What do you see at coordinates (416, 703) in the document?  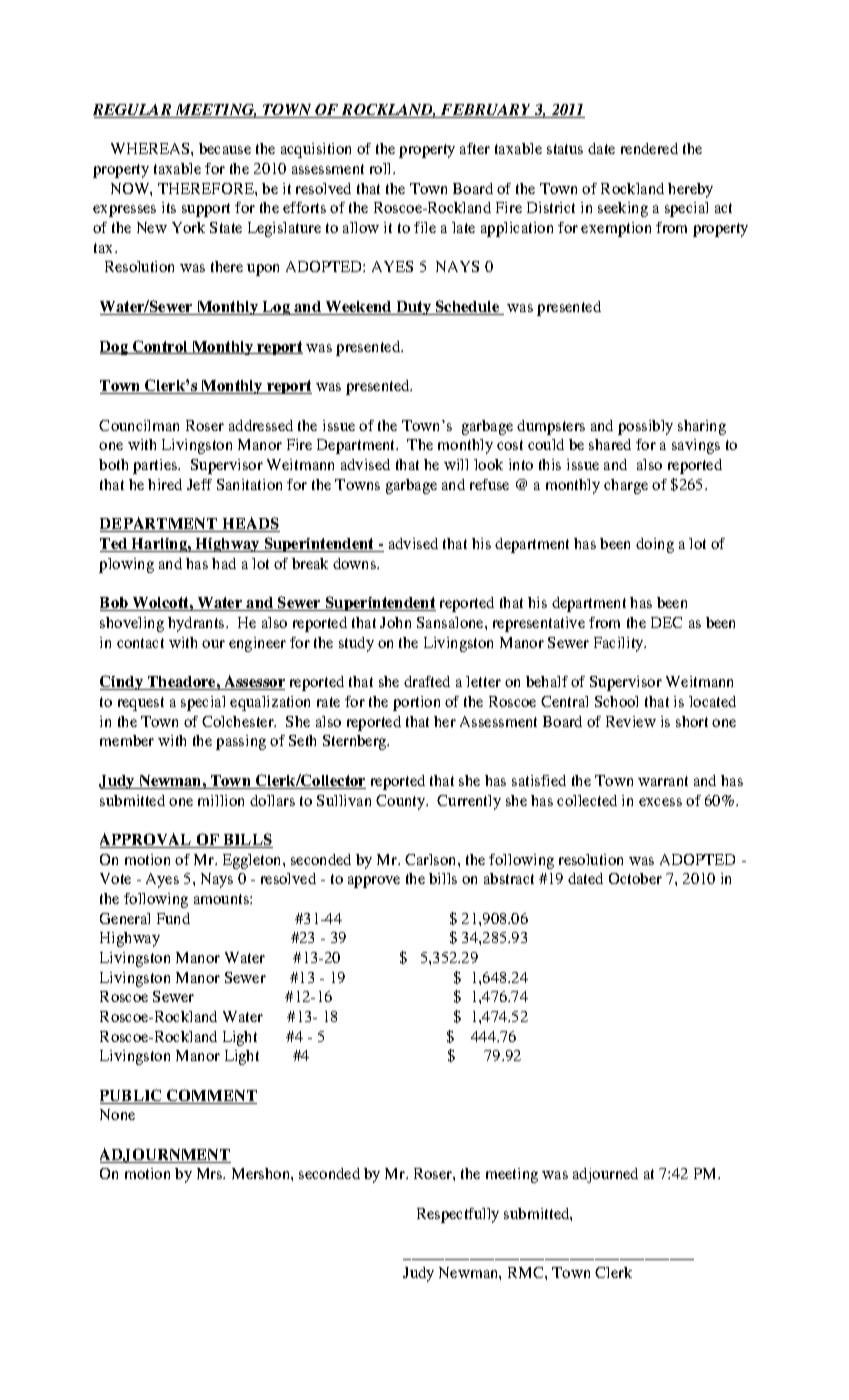 I see `portion` at bounding box center [416, 703].
